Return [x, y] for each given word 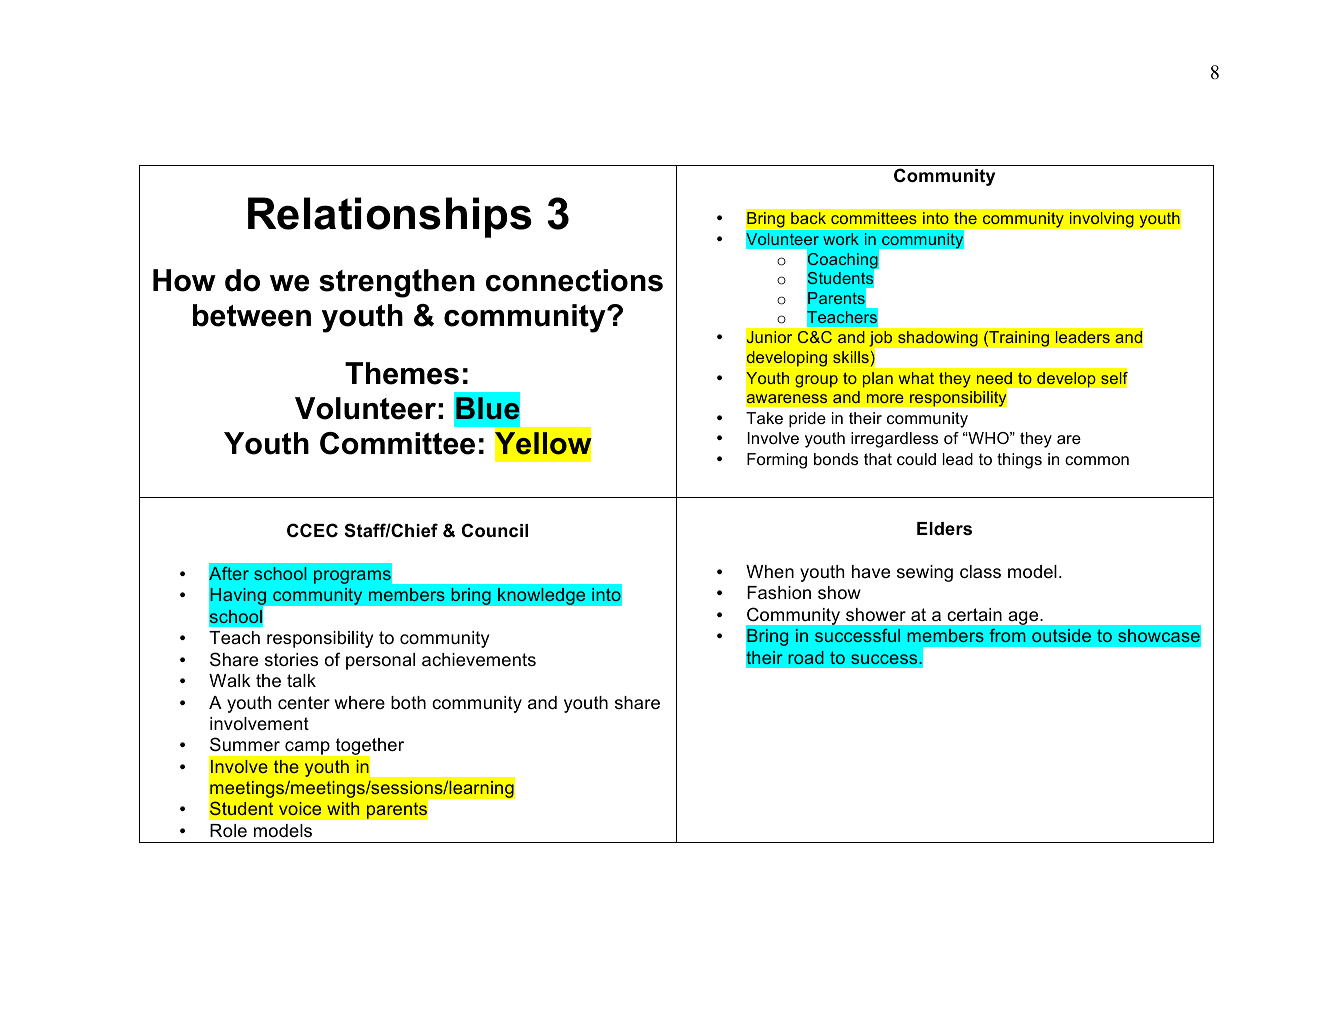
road [806, 657]
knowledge [542, 596]
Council [495, 530]
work [841, 239]
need [994, 378]
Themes [402, 373]
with [343, 808]
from [1008, 635]
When [770, 571]
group [816, 381]
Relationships [390, 217]
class [980, 571]
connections [574, 280]
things [1019, 461]
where [360, 703]
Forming [777, 461]
